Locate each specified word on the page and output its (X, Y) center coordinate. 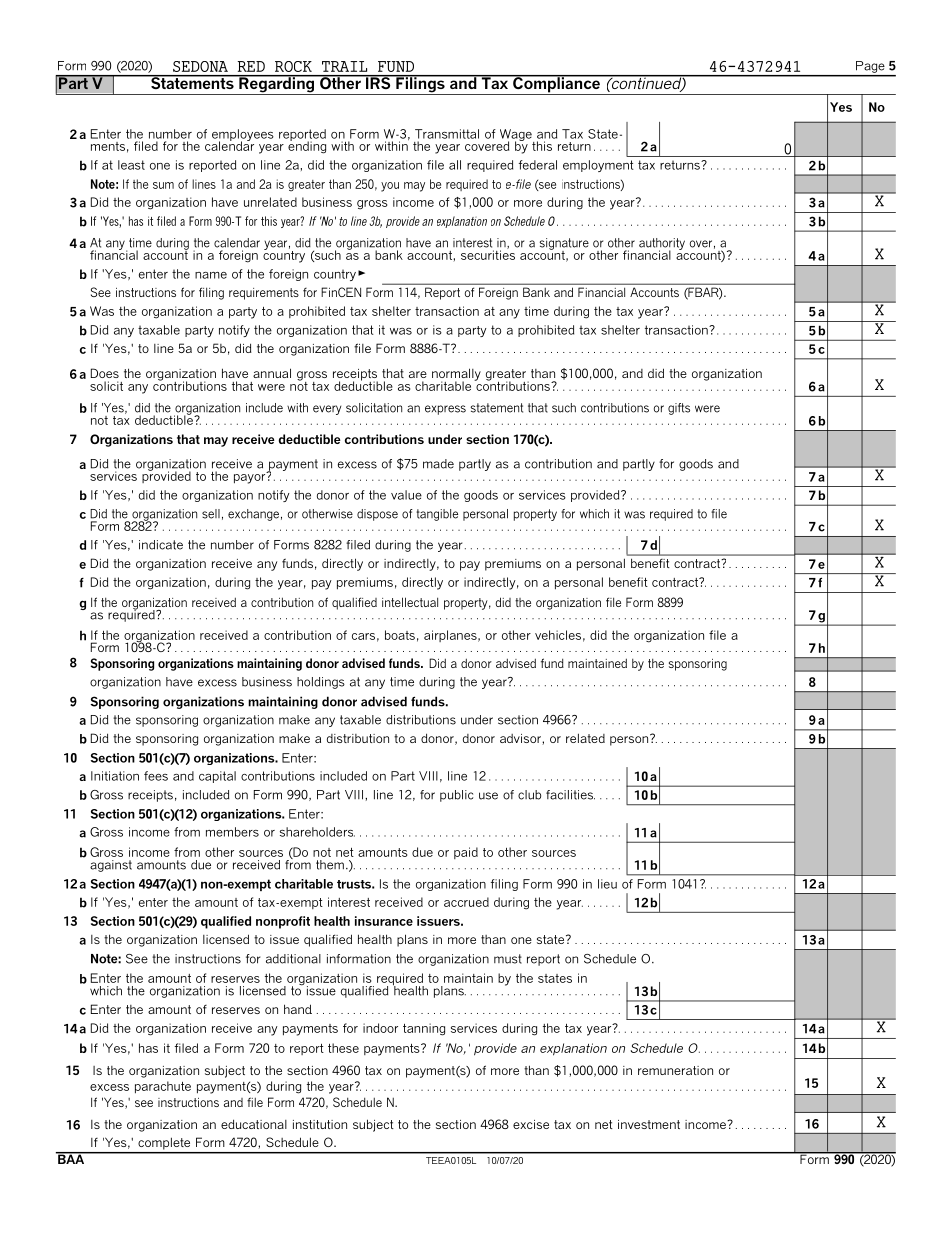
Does (105, 373)
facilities (570, 795)
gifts (679, 409)
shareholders (317, 832)
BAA (71, 1158)
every (327, 410)
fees (156, 776)
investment (649, 1124)
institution (320, 1124)
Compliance (556, 85)
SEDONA (200, 66)
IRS (378, 82)
